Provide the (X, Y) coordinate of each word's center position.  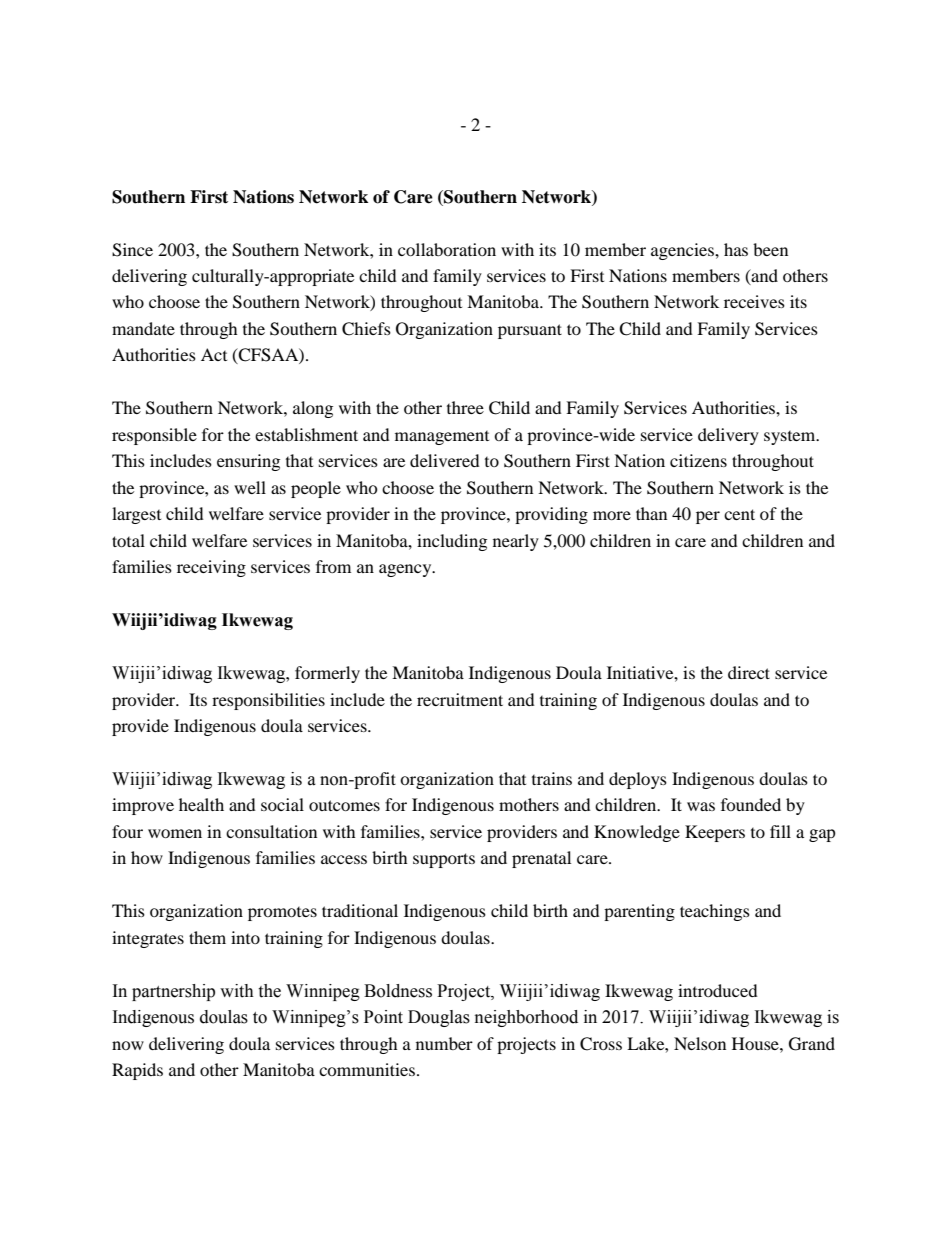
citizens (698, 460)
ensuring (248, 462)
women (175, 833)
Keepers (715, 833)
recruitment (460, 699)
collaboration (447, 249)
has (736, 249)
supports (444, 860)
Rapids (137, 1071)
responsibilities (268, 701)
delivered (445, 460)
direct (749, 672)
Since (132, 250)
